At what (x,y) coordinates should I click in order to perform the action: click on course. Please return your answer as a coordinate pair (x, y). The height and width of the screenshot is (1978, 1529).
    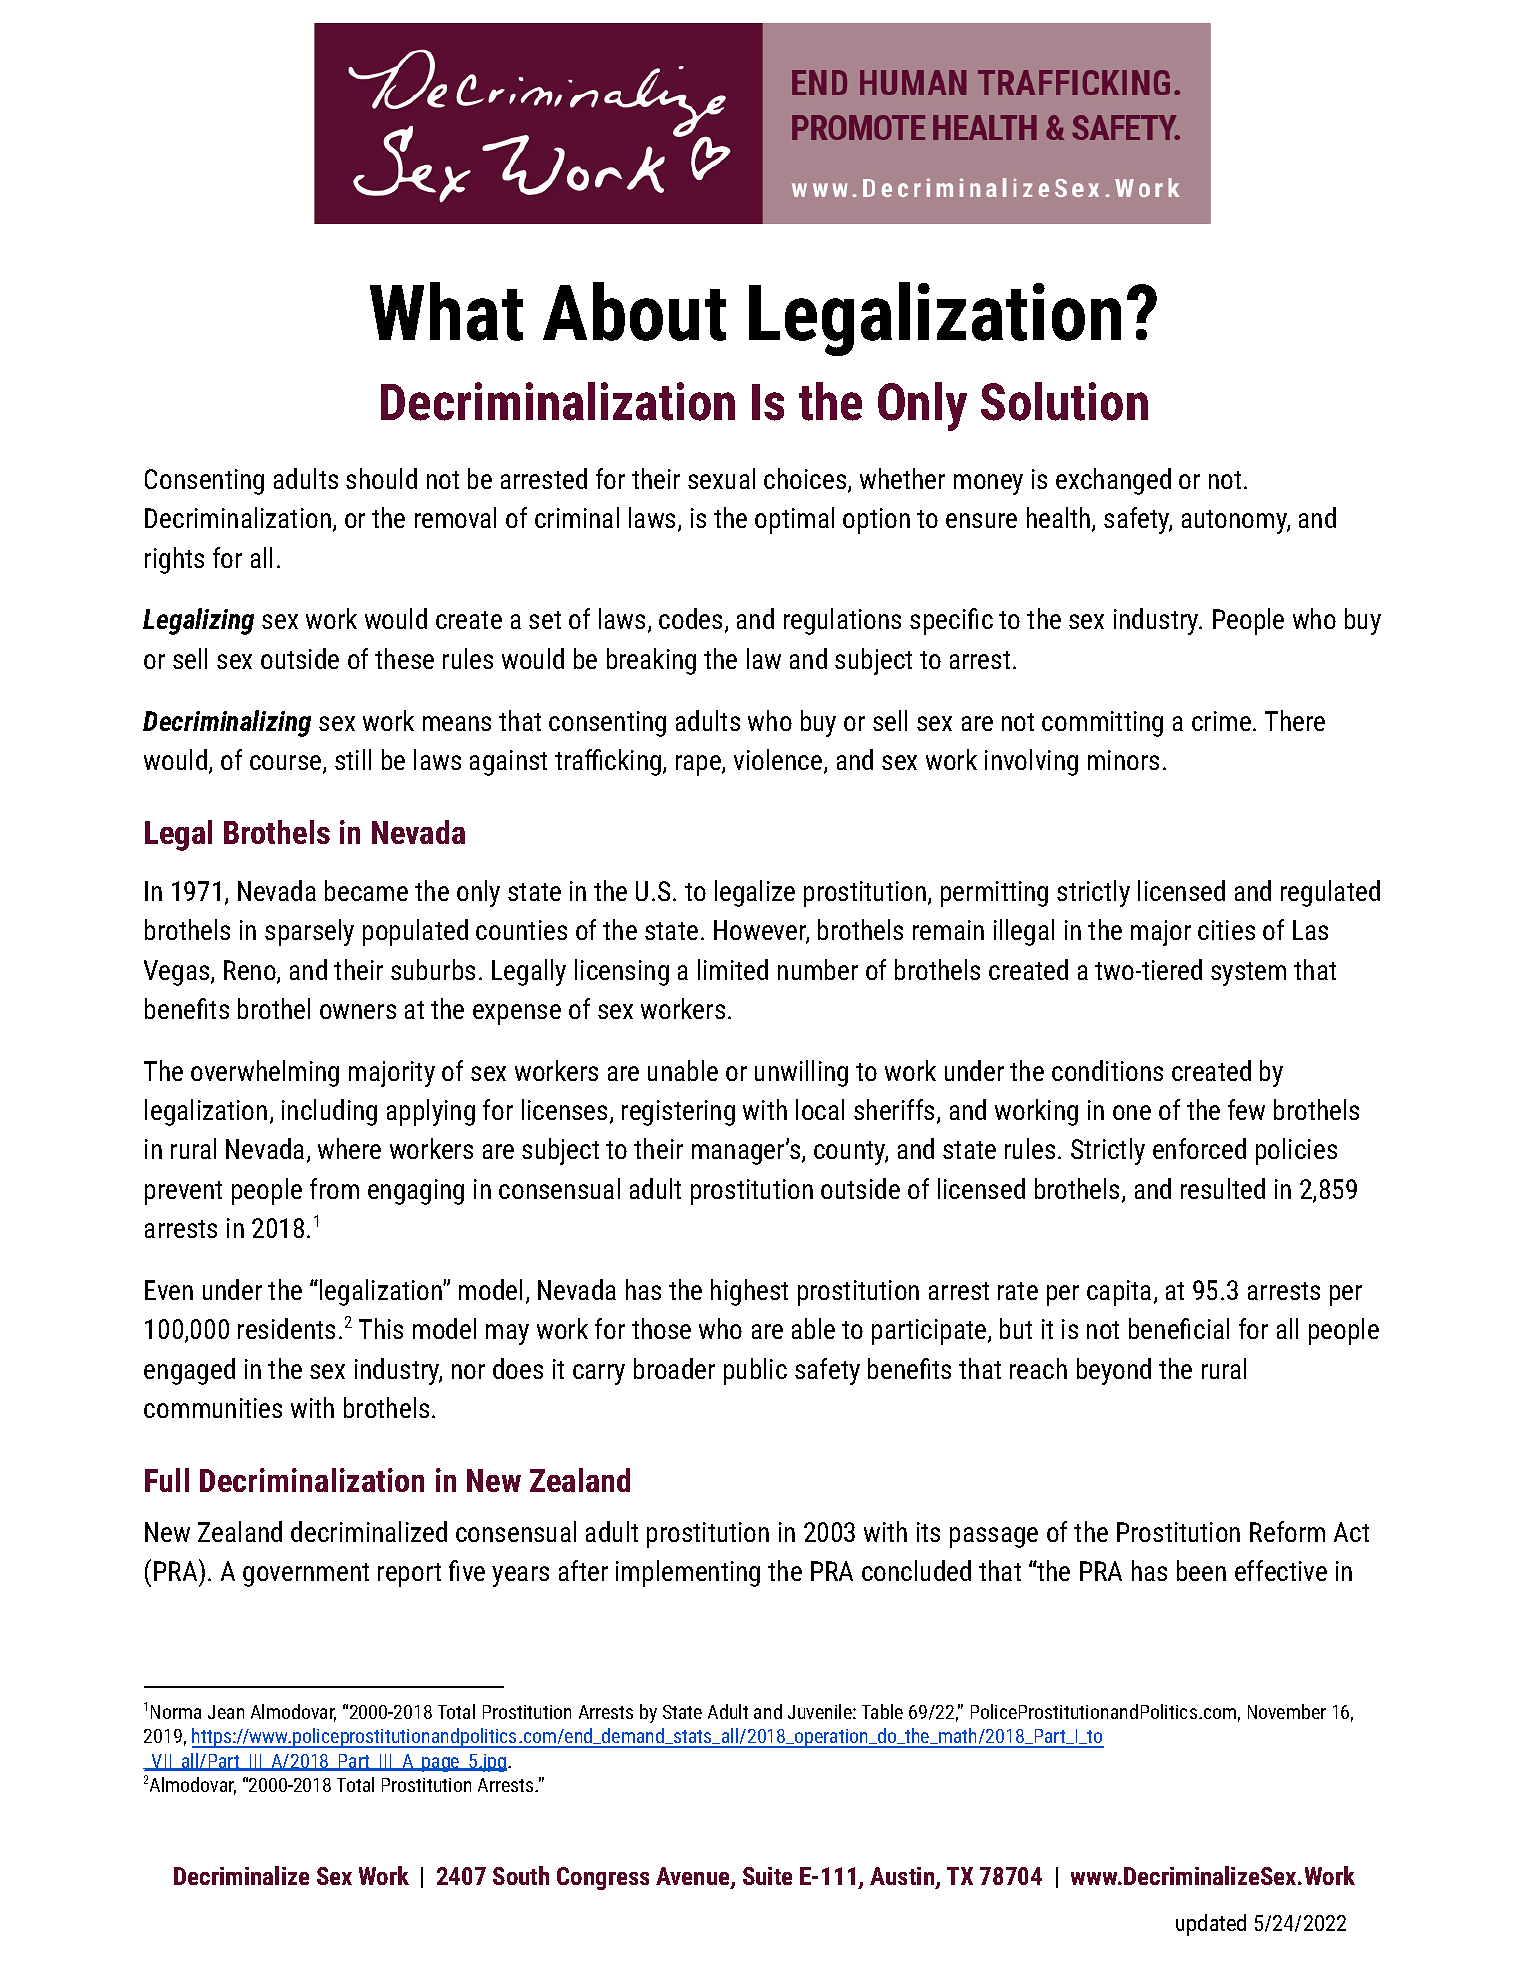
    Looking at the image, I should click on (287, 764).
